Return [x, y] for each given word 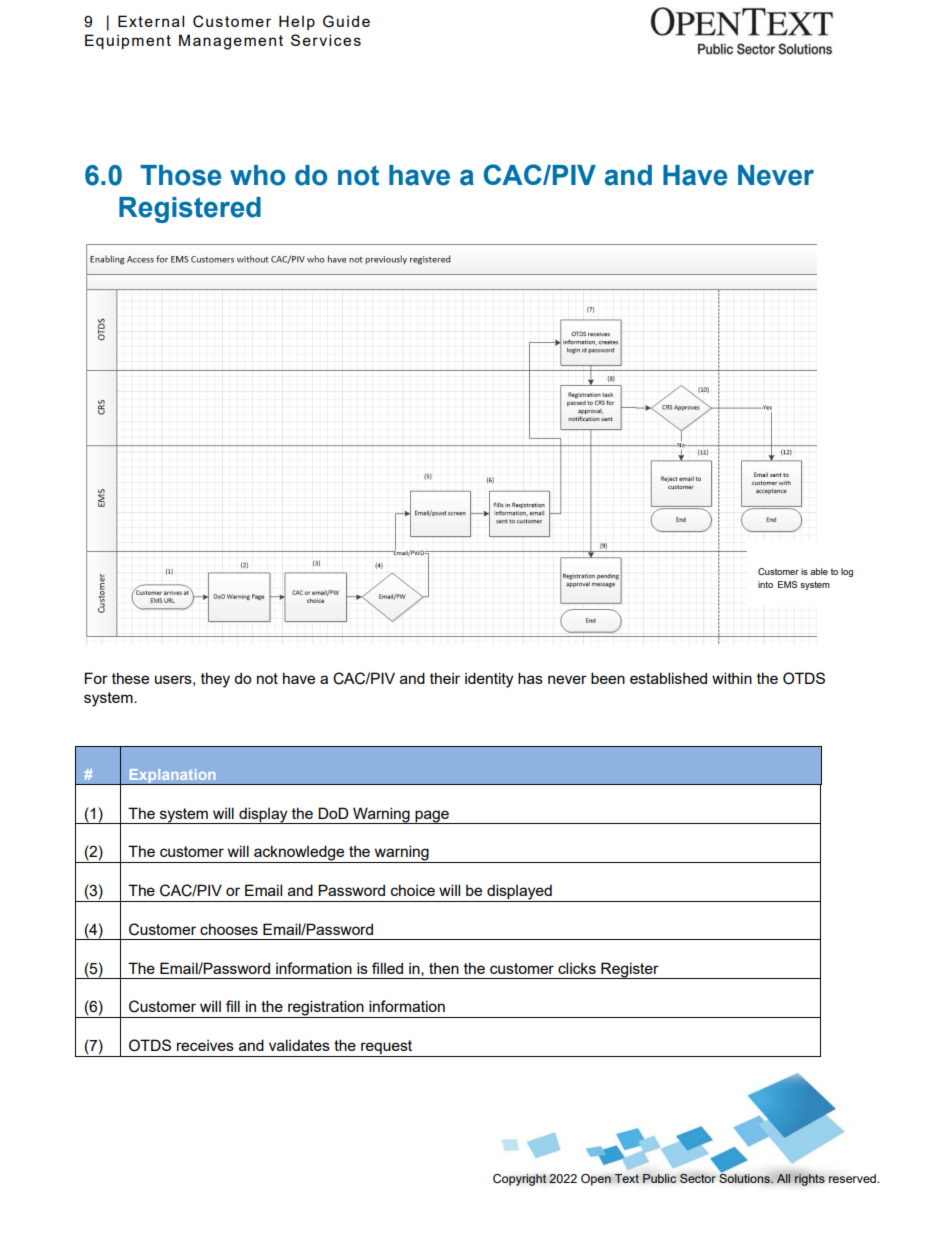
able [819, 571]
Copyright [520, 1180]
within [732, 678]
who [257, 175]
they [215, 680]
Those [180, 175]
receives [205, 1045]
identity [489, 680]
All [784, 1178]
